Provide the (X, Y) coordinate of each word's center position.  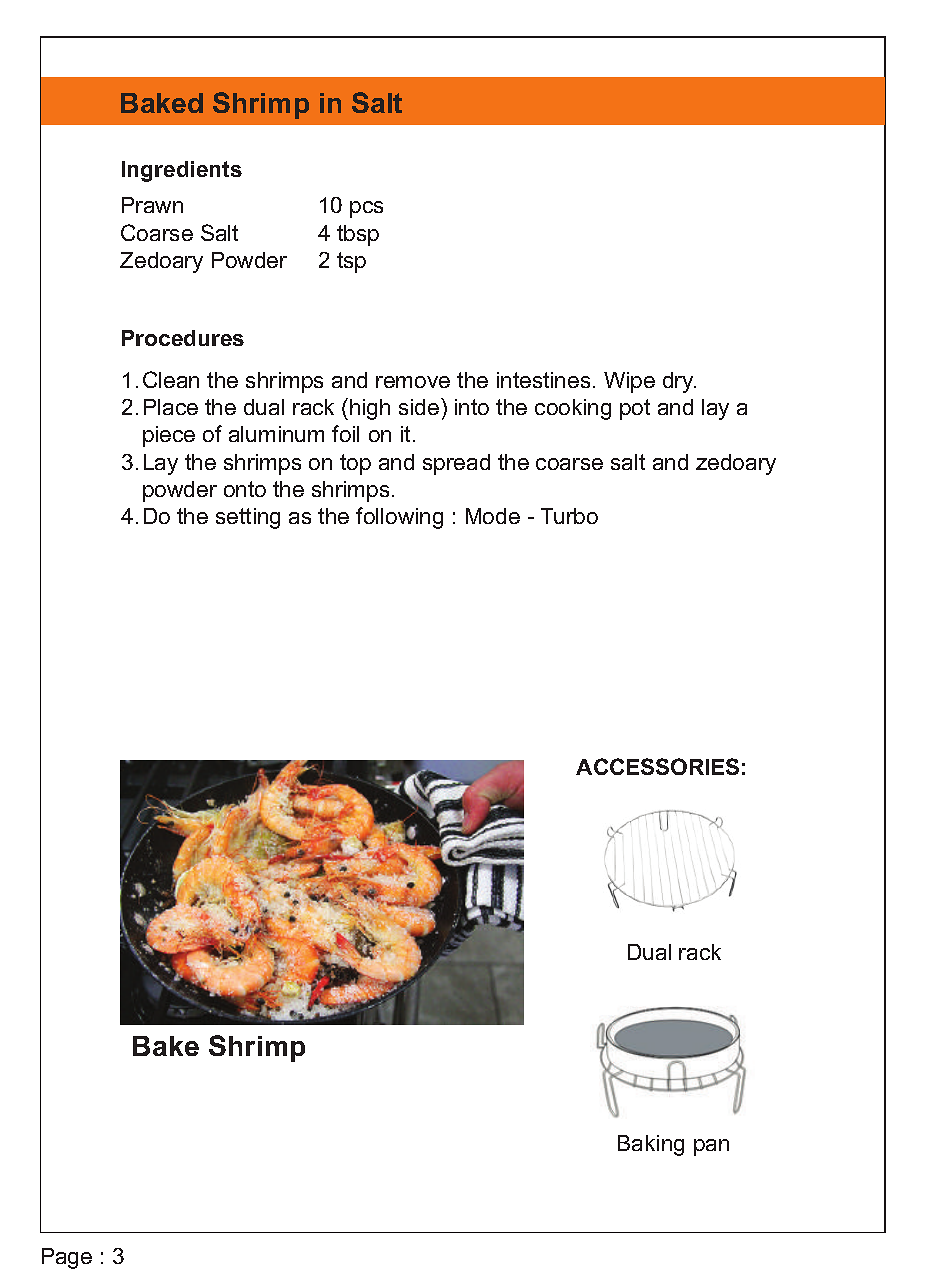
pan (711, 1147)
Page (67, 1258)
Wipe (629, 382)
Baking (651, 1145)
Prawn (152, 205)
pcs (366, 209)
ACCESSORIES (657, 766)
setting (248, 518)
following (399, 518)
